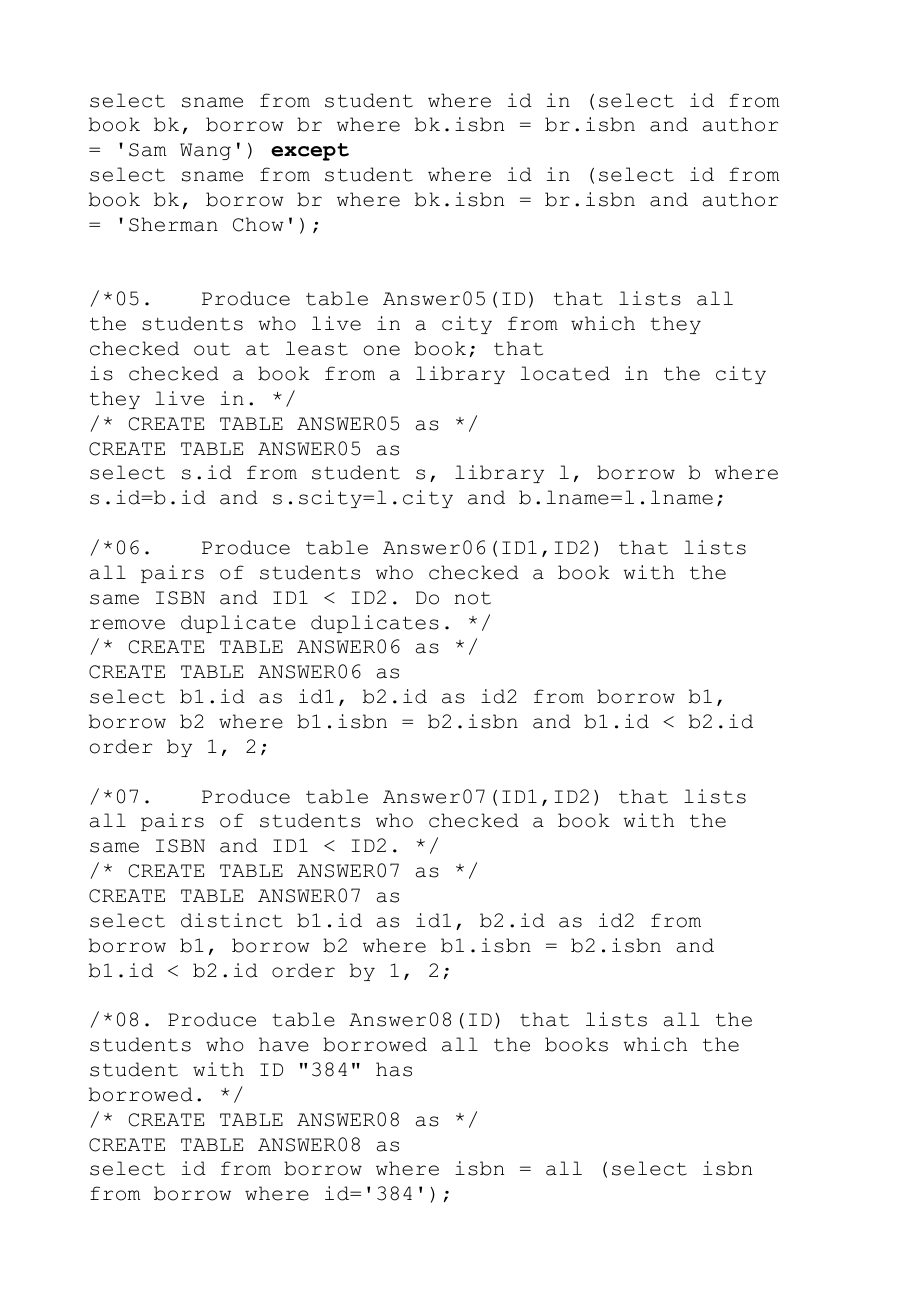 Image resolution: width=924 pixels, height=1308 pixels. What do you see at coordinates (284, 1044) in the screenshot?
I see `have` at bounding box center [284, 1044].
